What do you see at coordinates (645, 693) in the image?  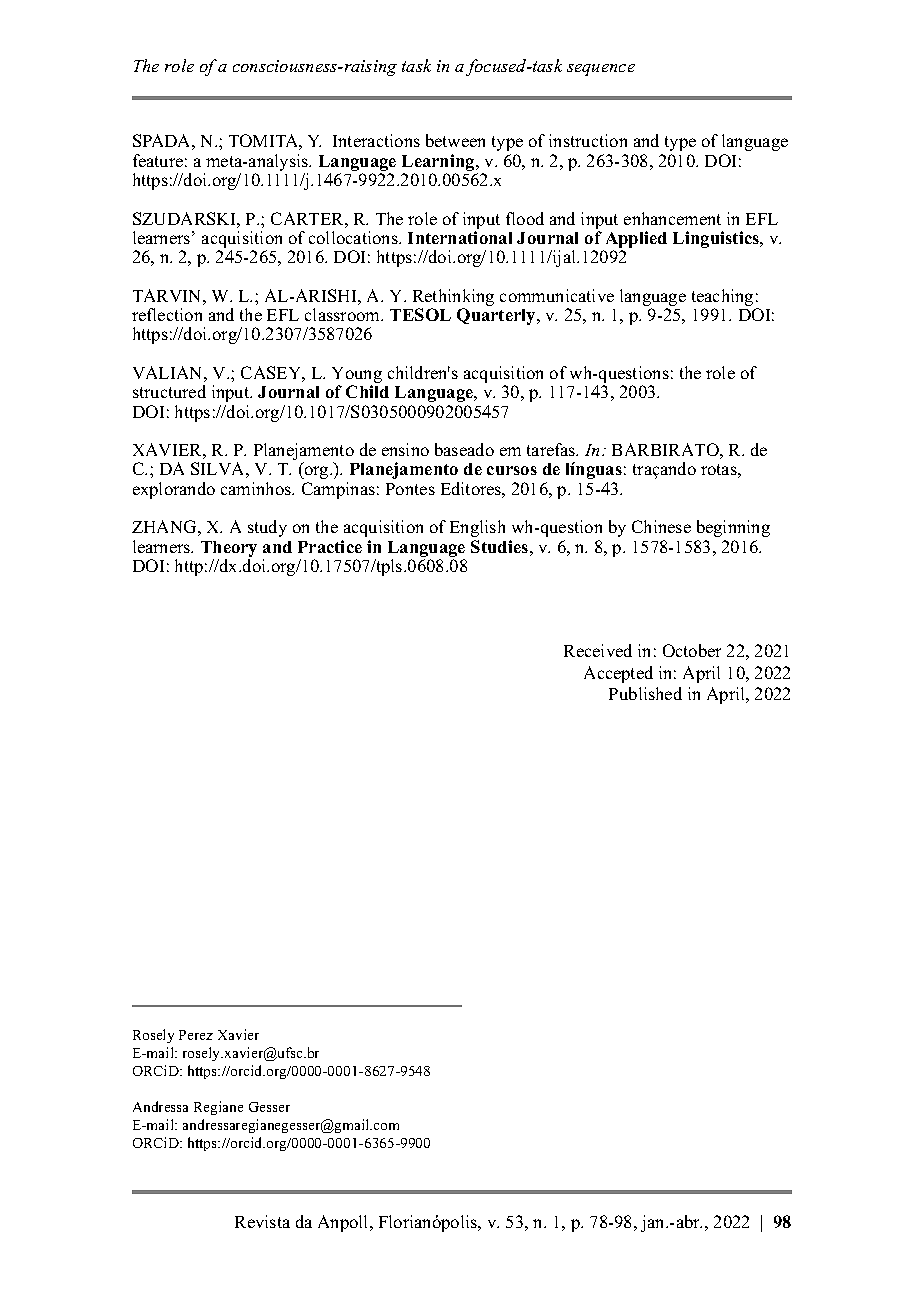 I see `Published` at bounding box center [645, 693].
